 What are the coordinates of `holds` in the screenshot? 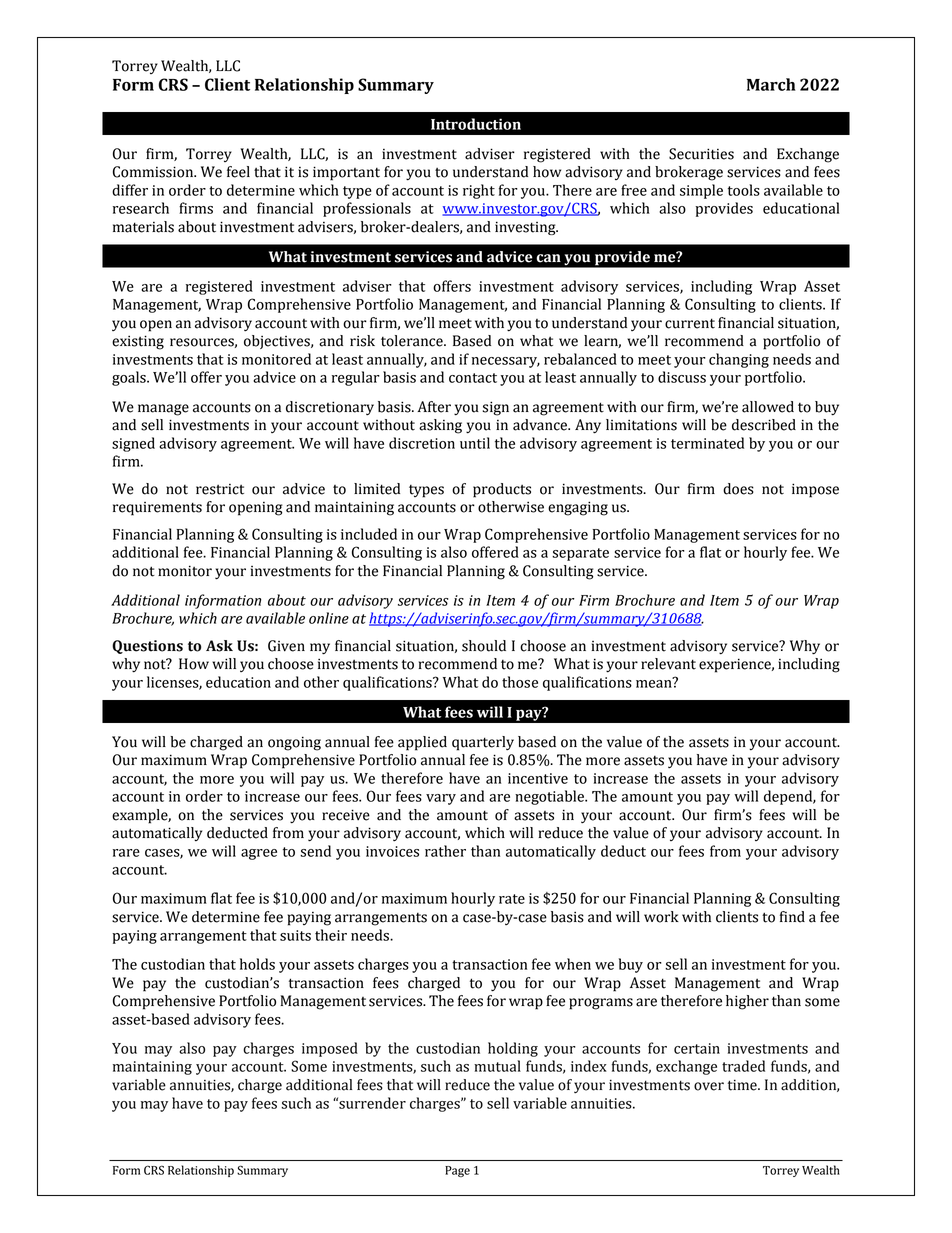 It's located at (257, 964).
